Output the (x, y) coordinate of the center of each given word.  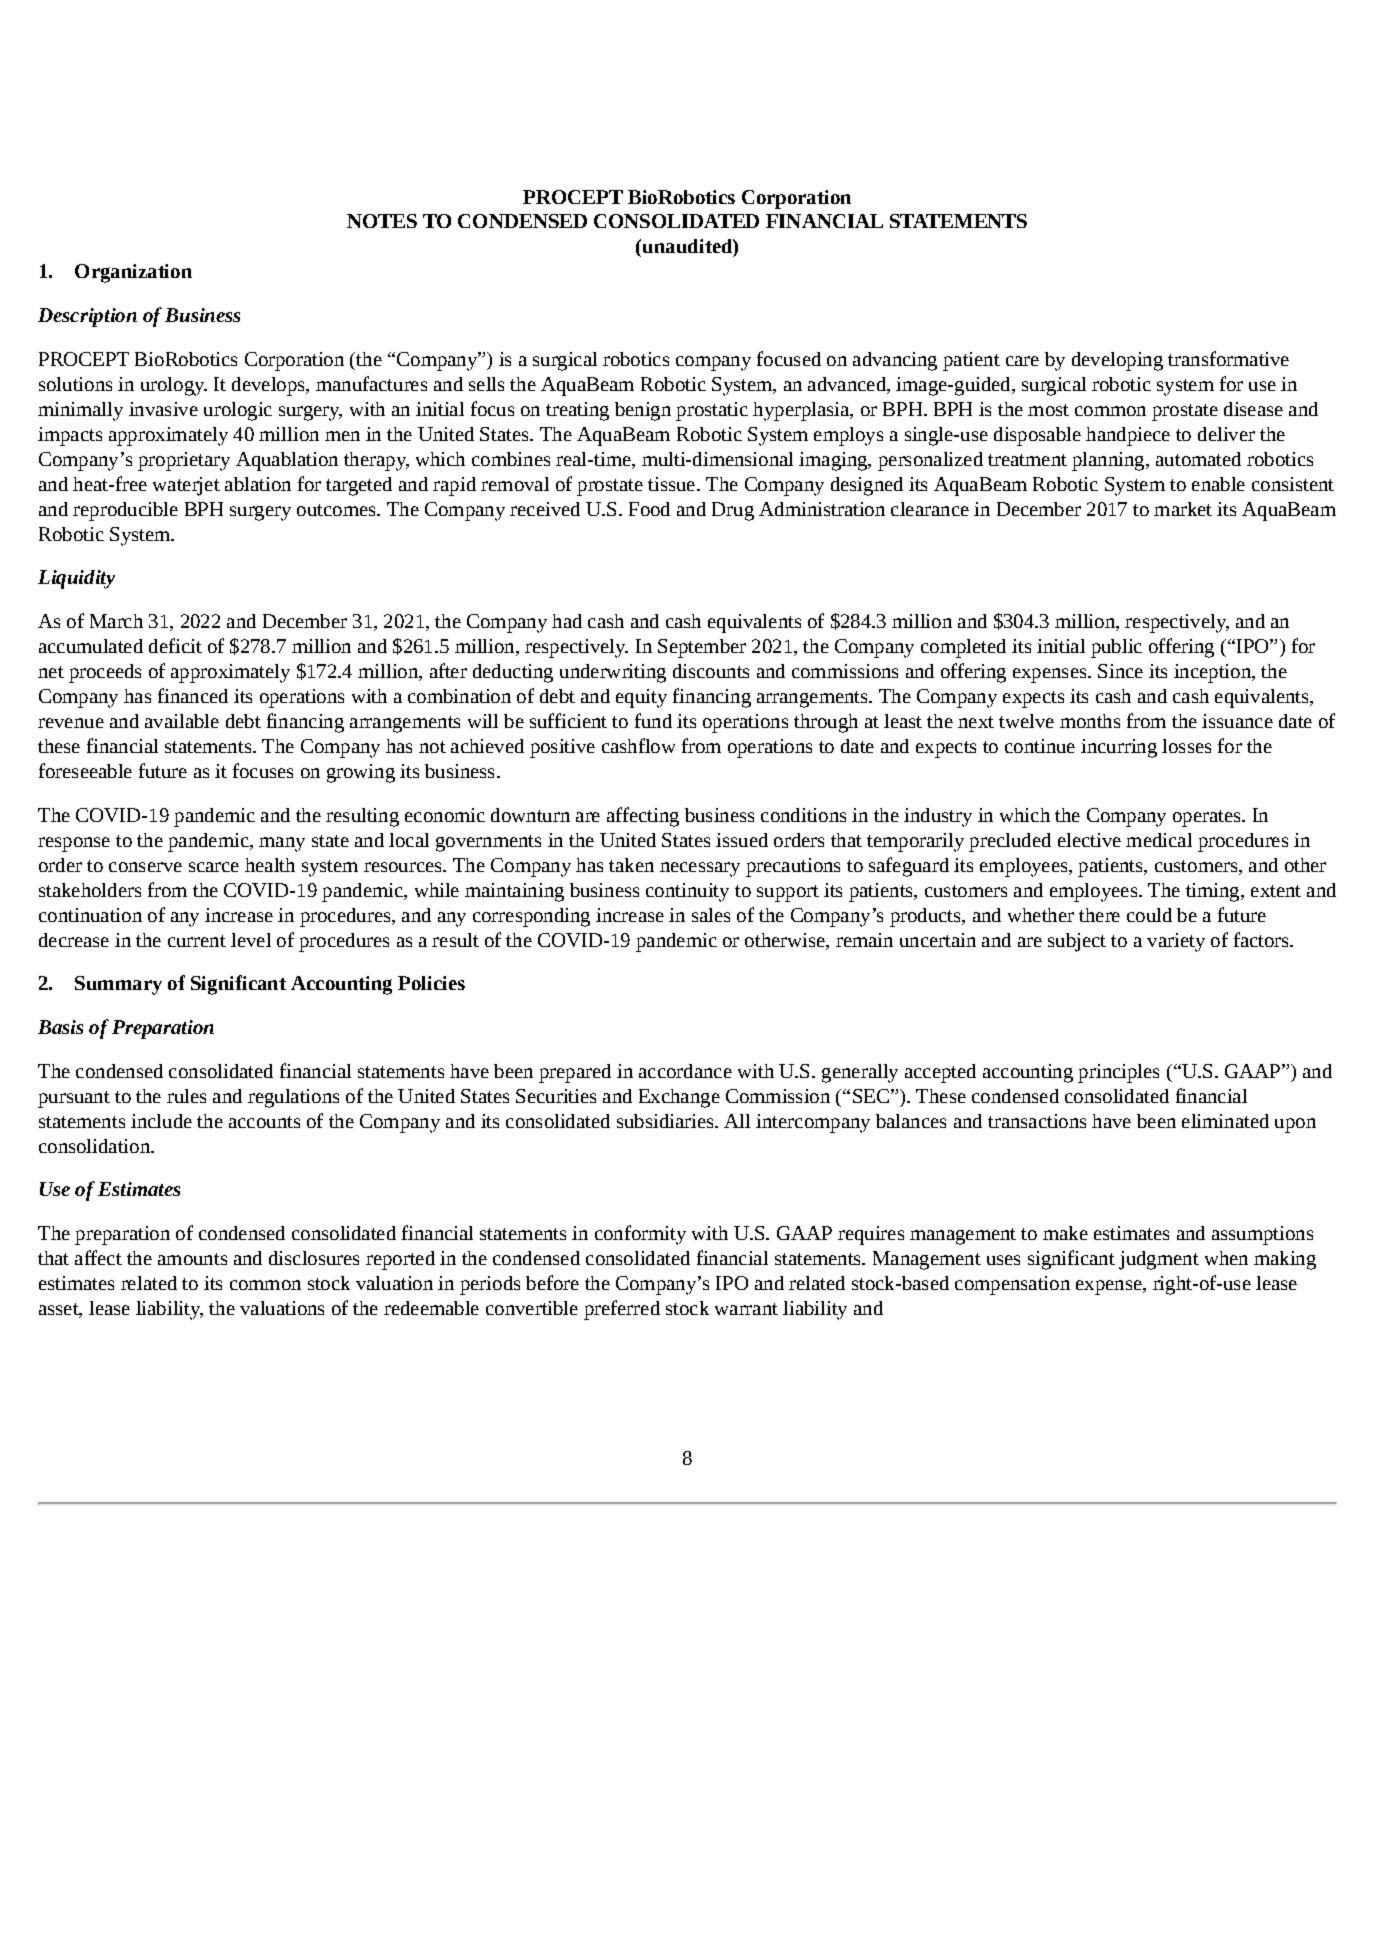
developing (1117, 361)
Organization (133, 273)
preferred (622, 1310)
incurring (1119, 748)
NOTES (382, 221)
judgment (1159, 1260)
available (182, 721)
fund (653, 720)
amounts (192, 1259)
